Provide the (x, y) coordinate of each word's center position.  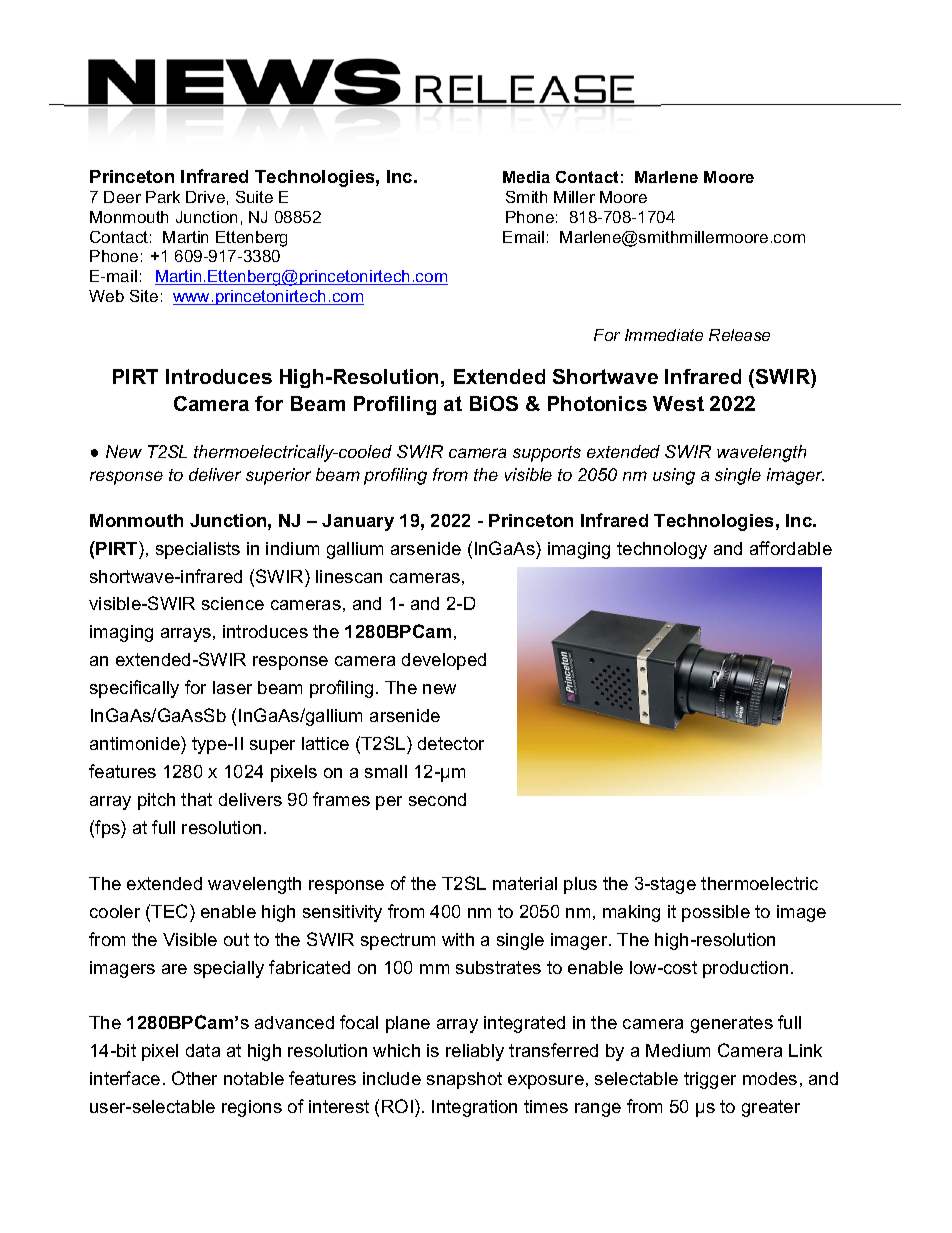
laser (232, 687)
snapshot (464, 1080)
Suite (254, 197)
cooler (115, 911)
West (678, 403)
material (525, 883)
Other (194, 1078)
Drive (205, 197)
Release (739, 335)
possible (716, 913)
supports (547, 454)
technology (662, 550)
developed (444, 661)
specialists (198, 550)
